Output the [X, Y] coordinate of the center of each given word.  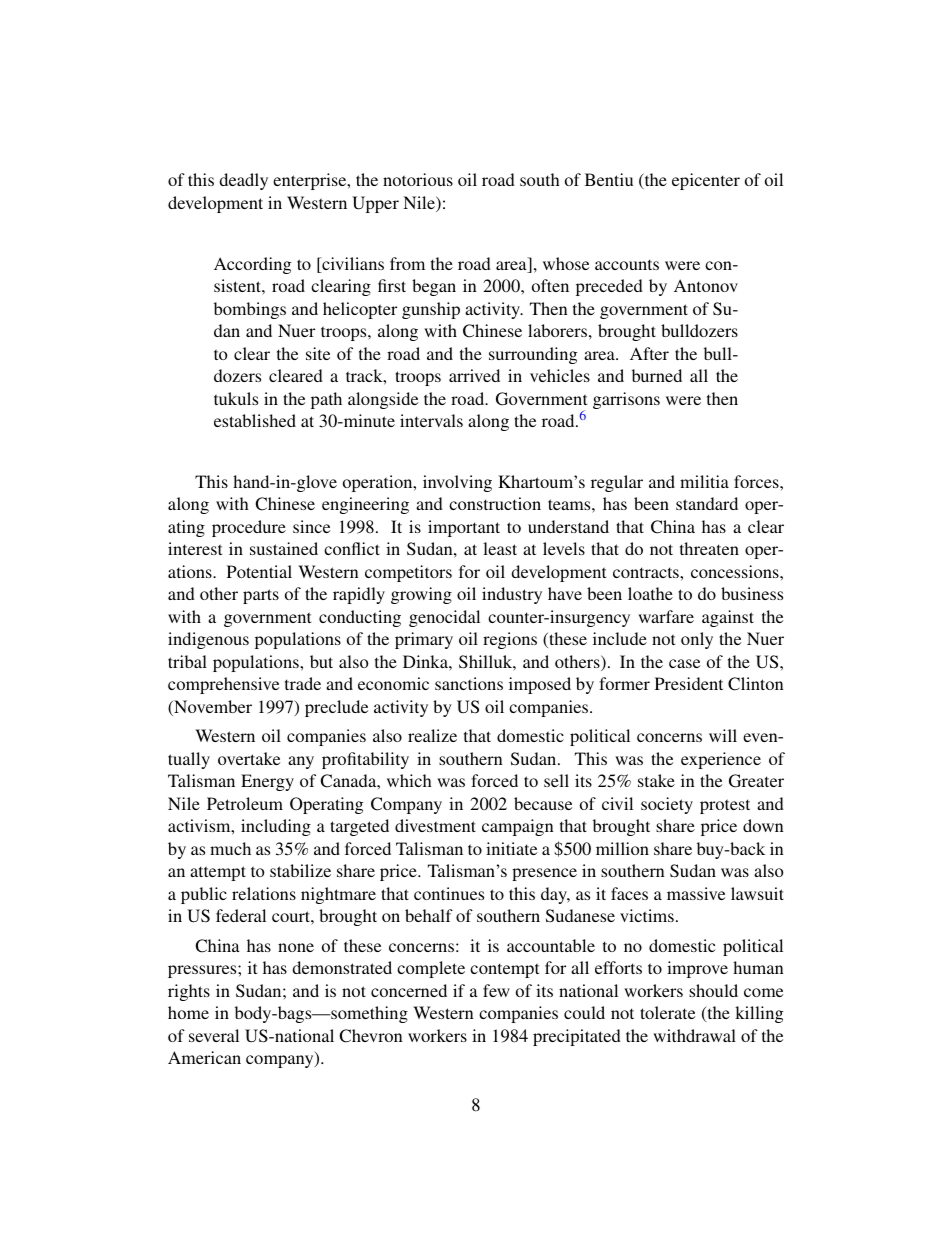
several [214, 1035]
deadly [243, 181]
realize [432, 735]
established [255, 420]
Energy [267, 782]
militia [704, 481]
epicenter [706, 181]
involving [457, 483]
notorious [418, 179]
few [496, 990]
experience [721, 760]
